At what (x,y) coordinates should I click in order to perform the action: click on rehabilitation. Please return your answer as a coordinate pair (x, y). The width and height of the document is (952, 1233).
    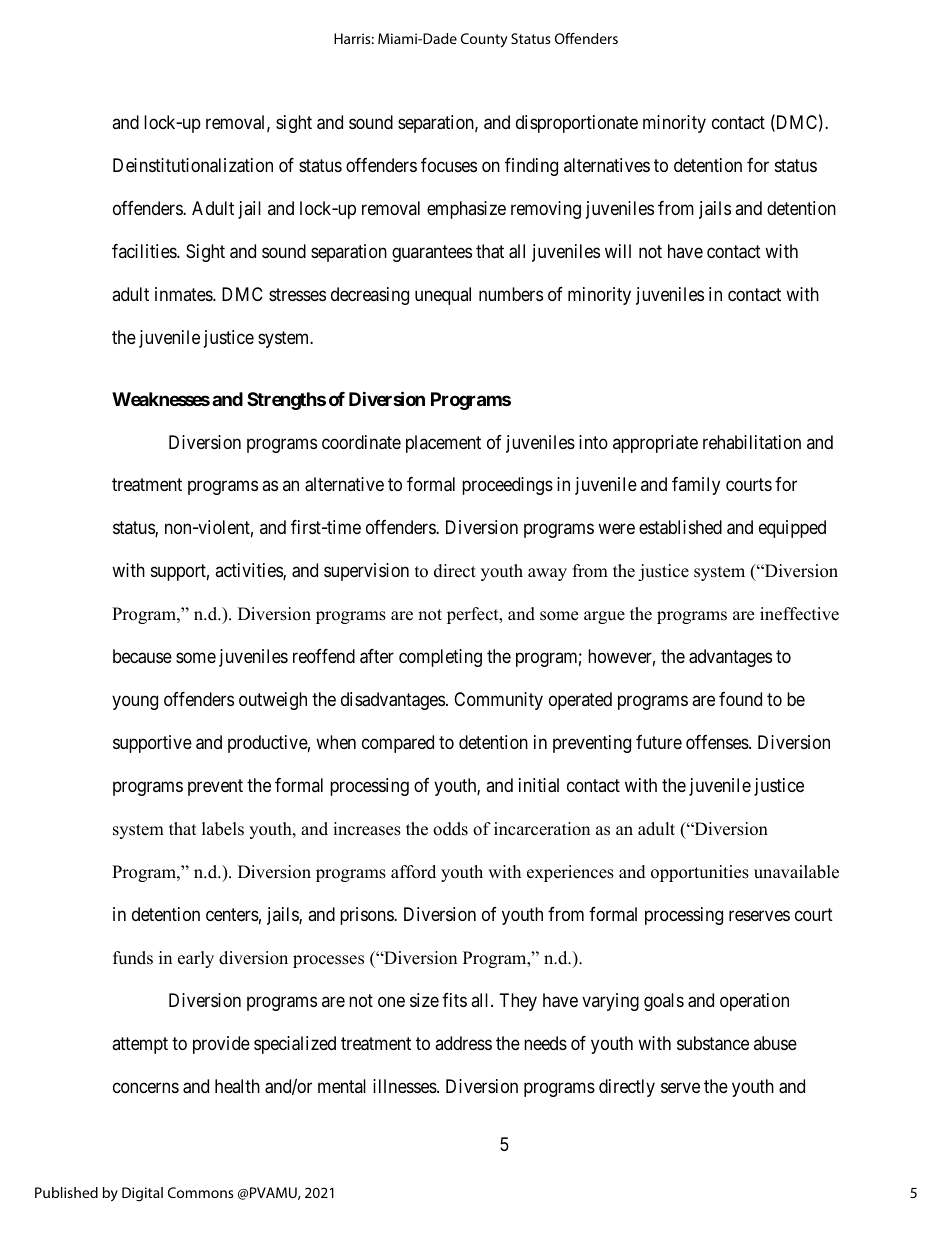
    Looking at the image, I should click on (752, 442).
